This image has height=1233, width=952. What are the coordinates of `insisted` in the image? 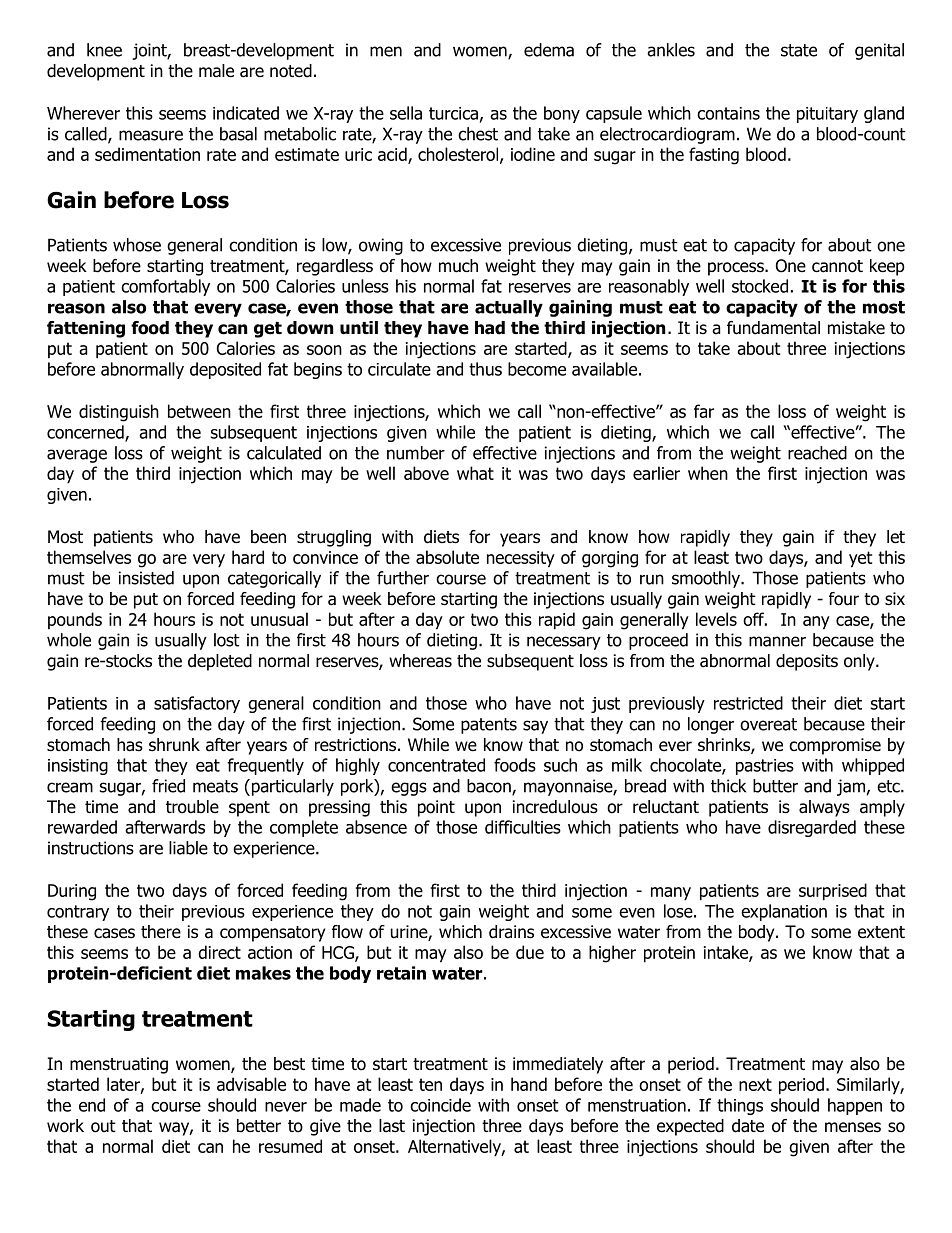 It's located at (146, 578).
